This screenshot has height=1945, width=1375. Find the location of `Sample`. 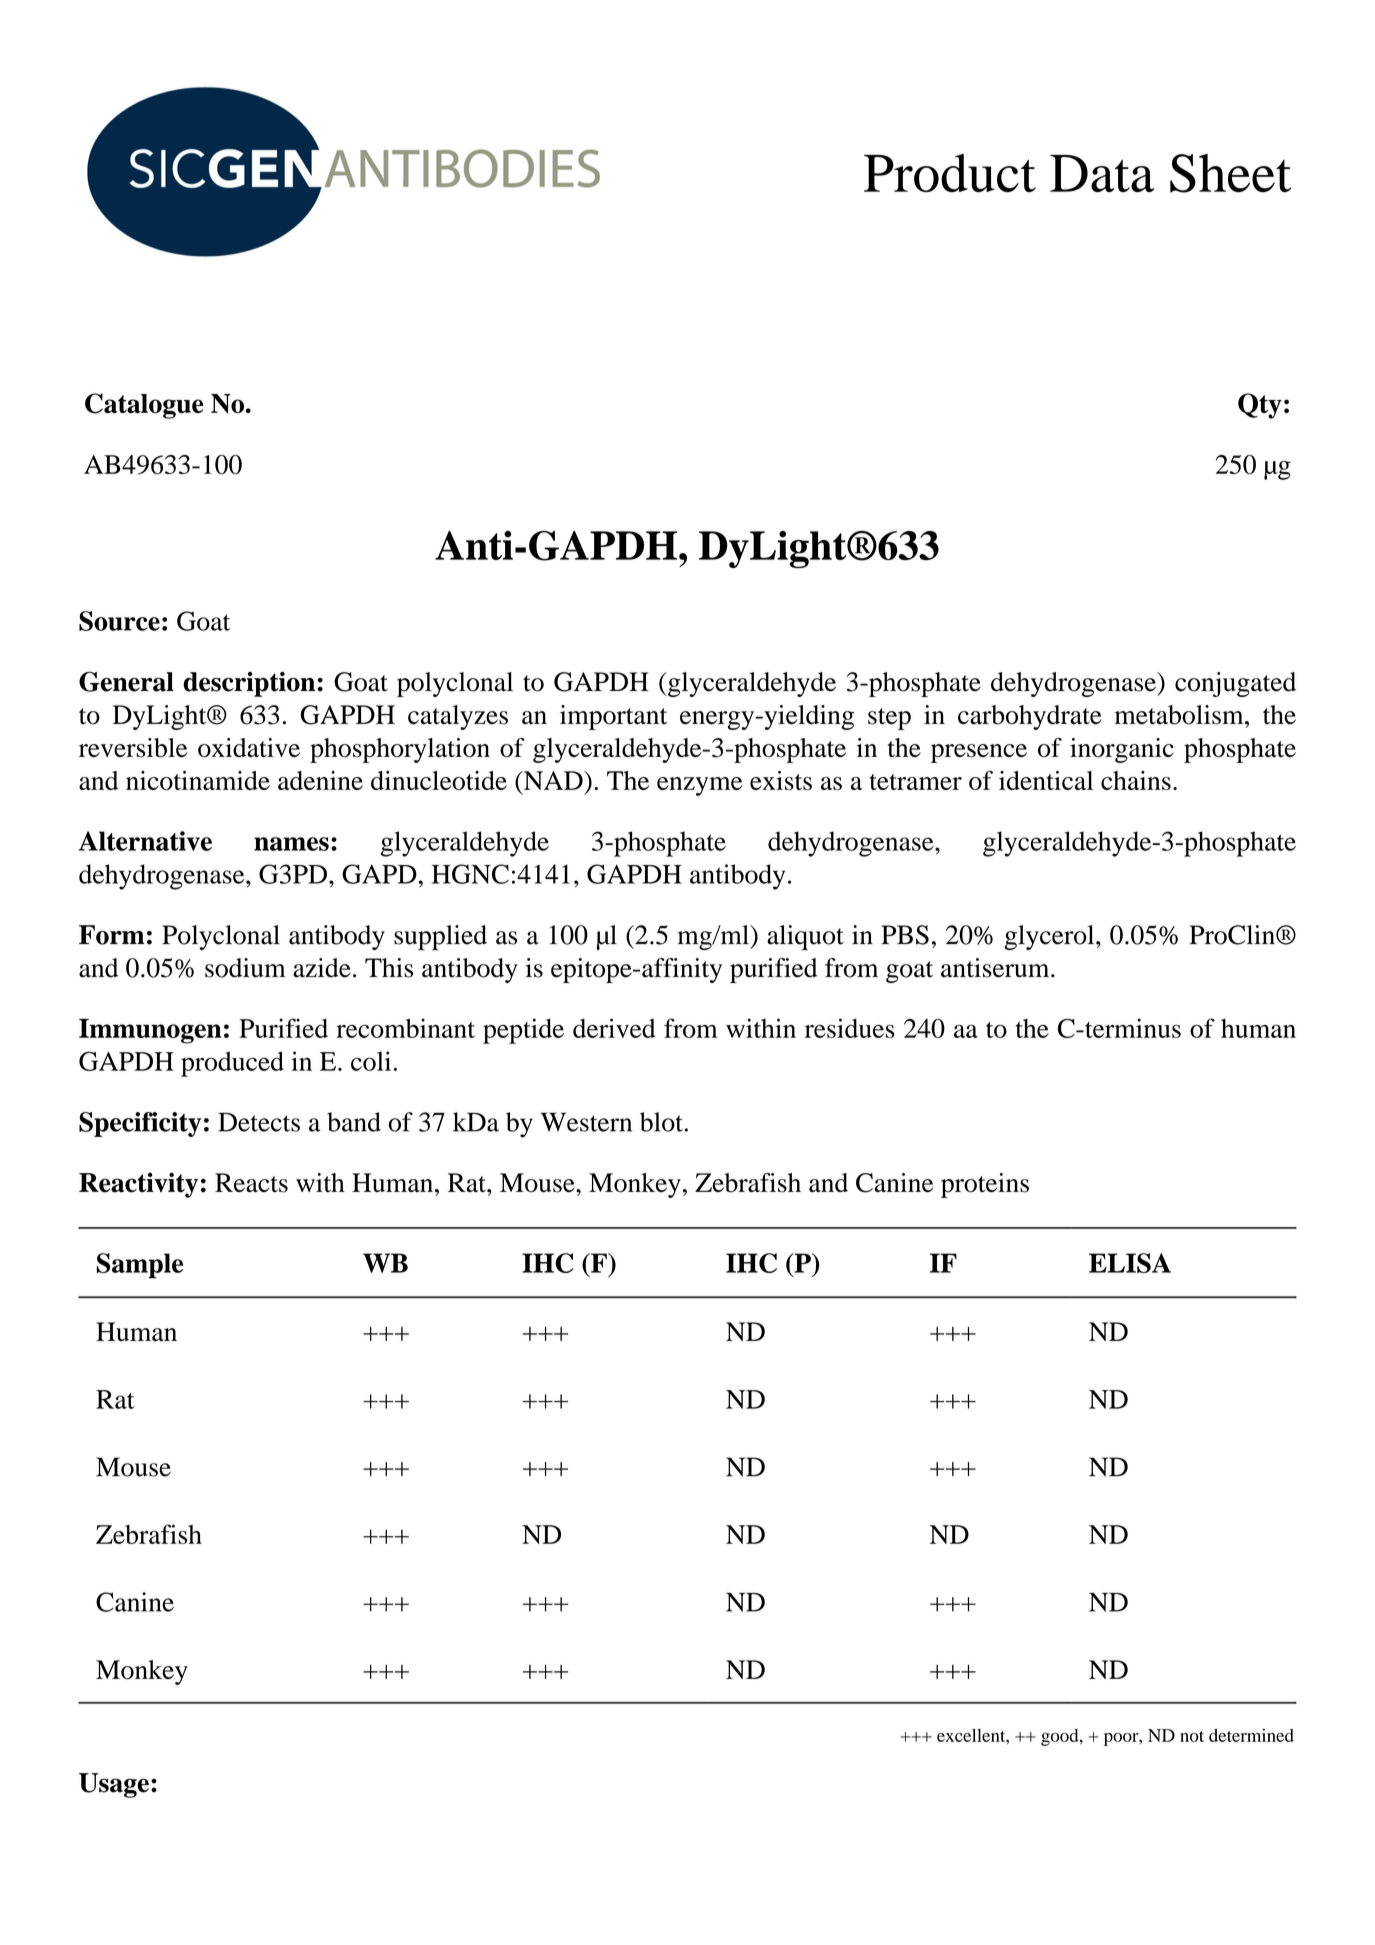

Sample is located at coordinates (140, 1266).
